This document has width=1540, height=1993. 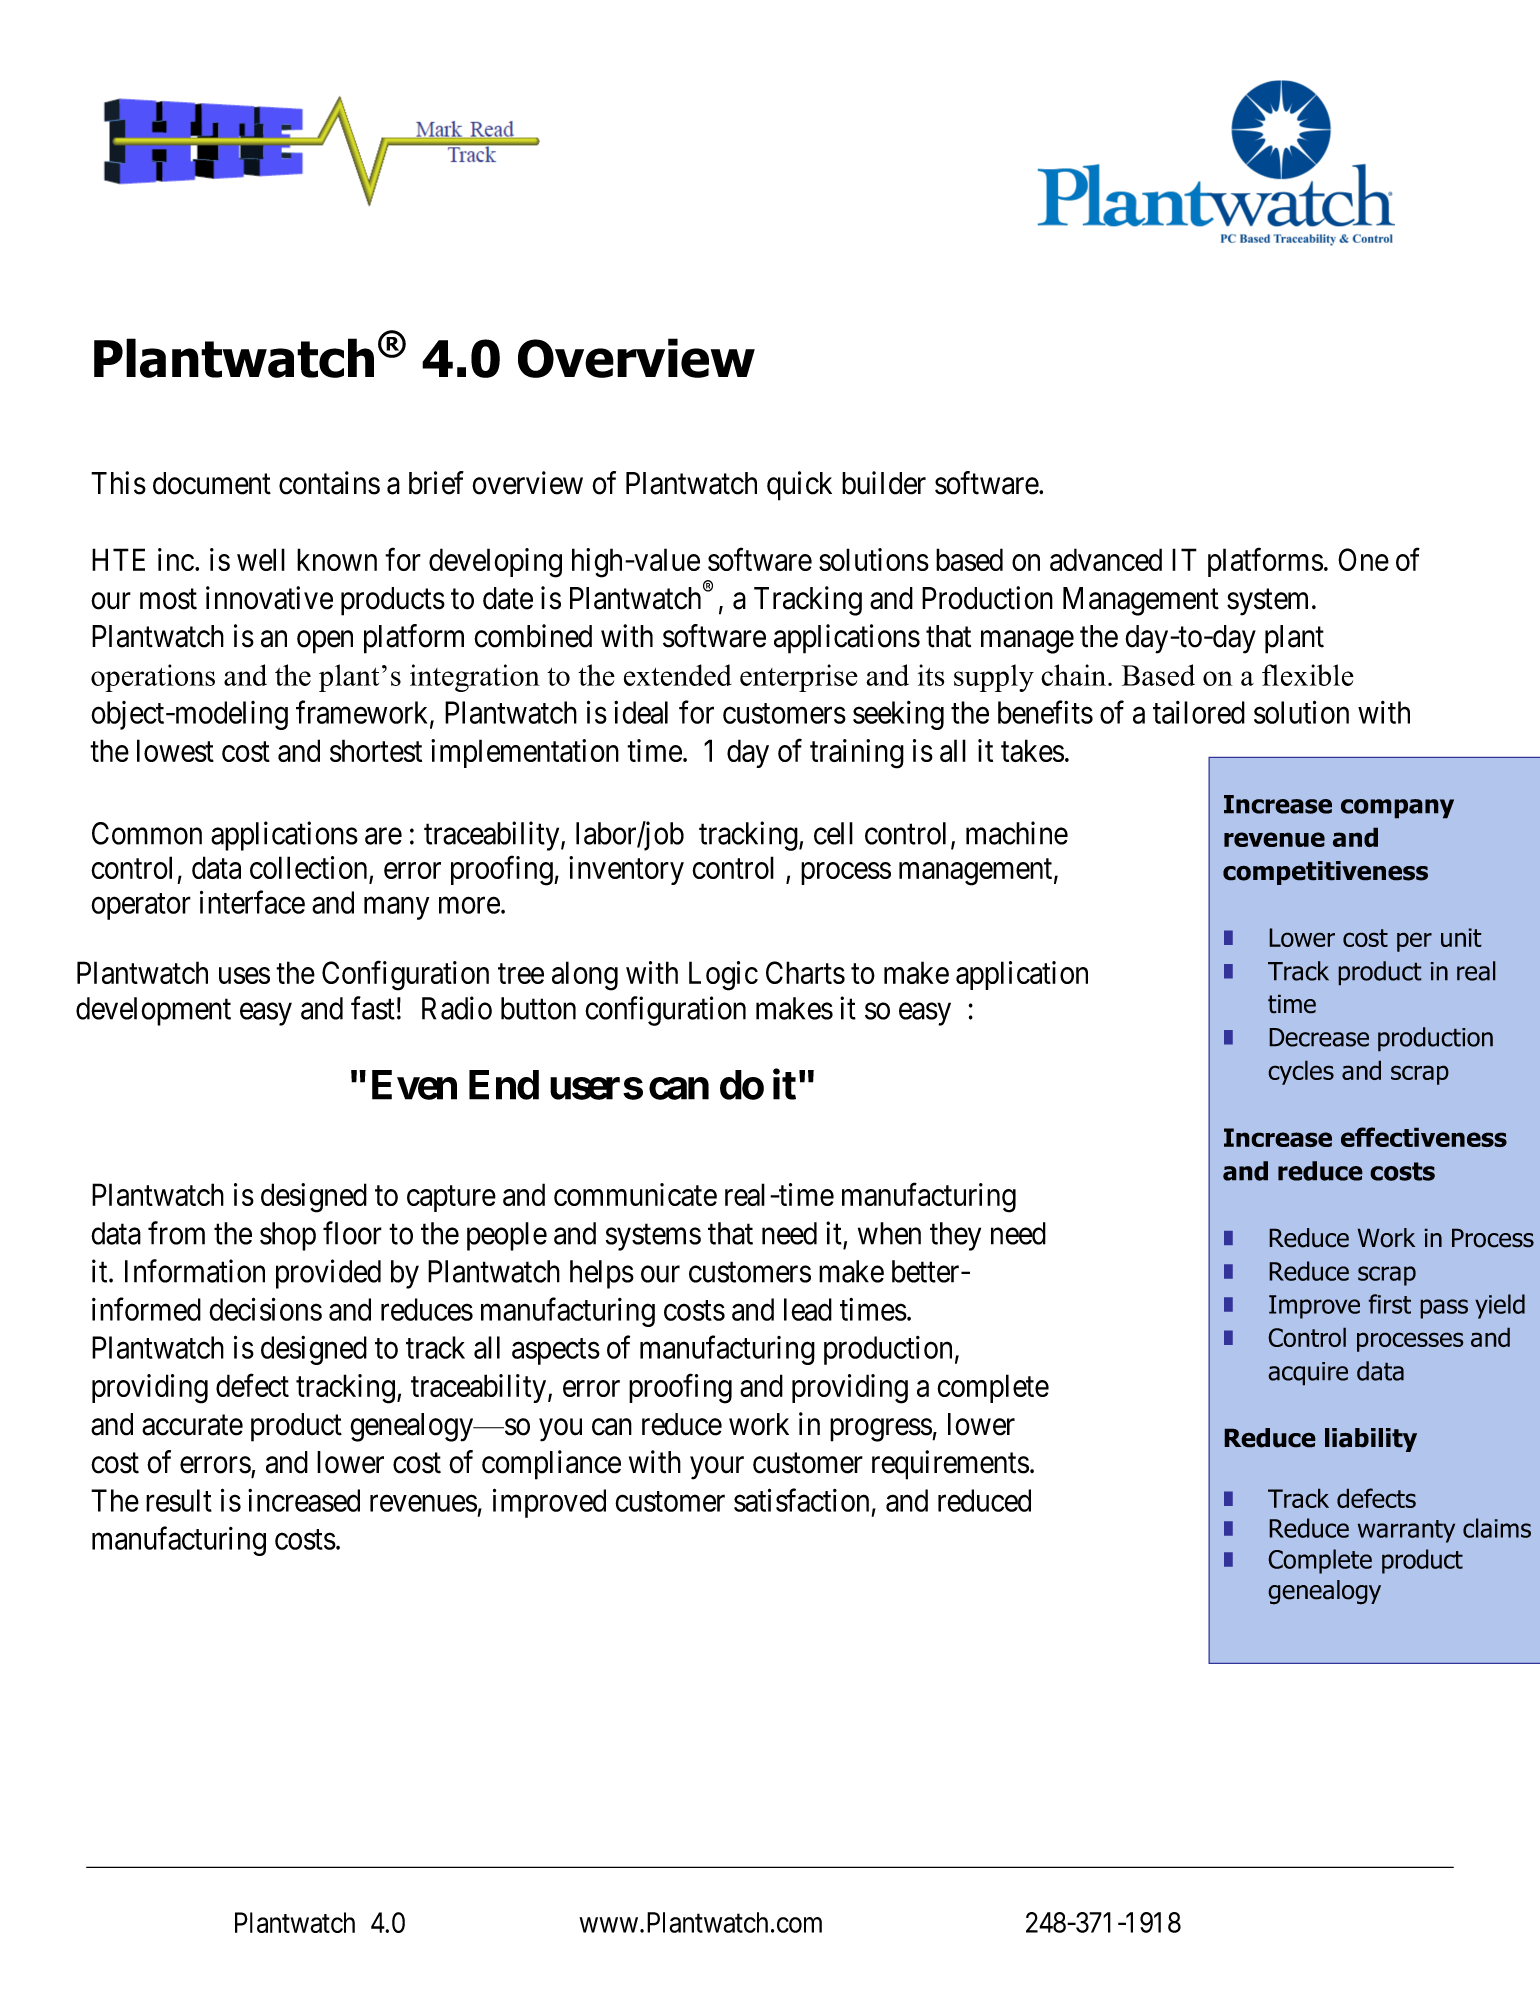 What do you see at coordinates (799, 486) in the document?
I see `quick` at bounding box center [799, 486].
